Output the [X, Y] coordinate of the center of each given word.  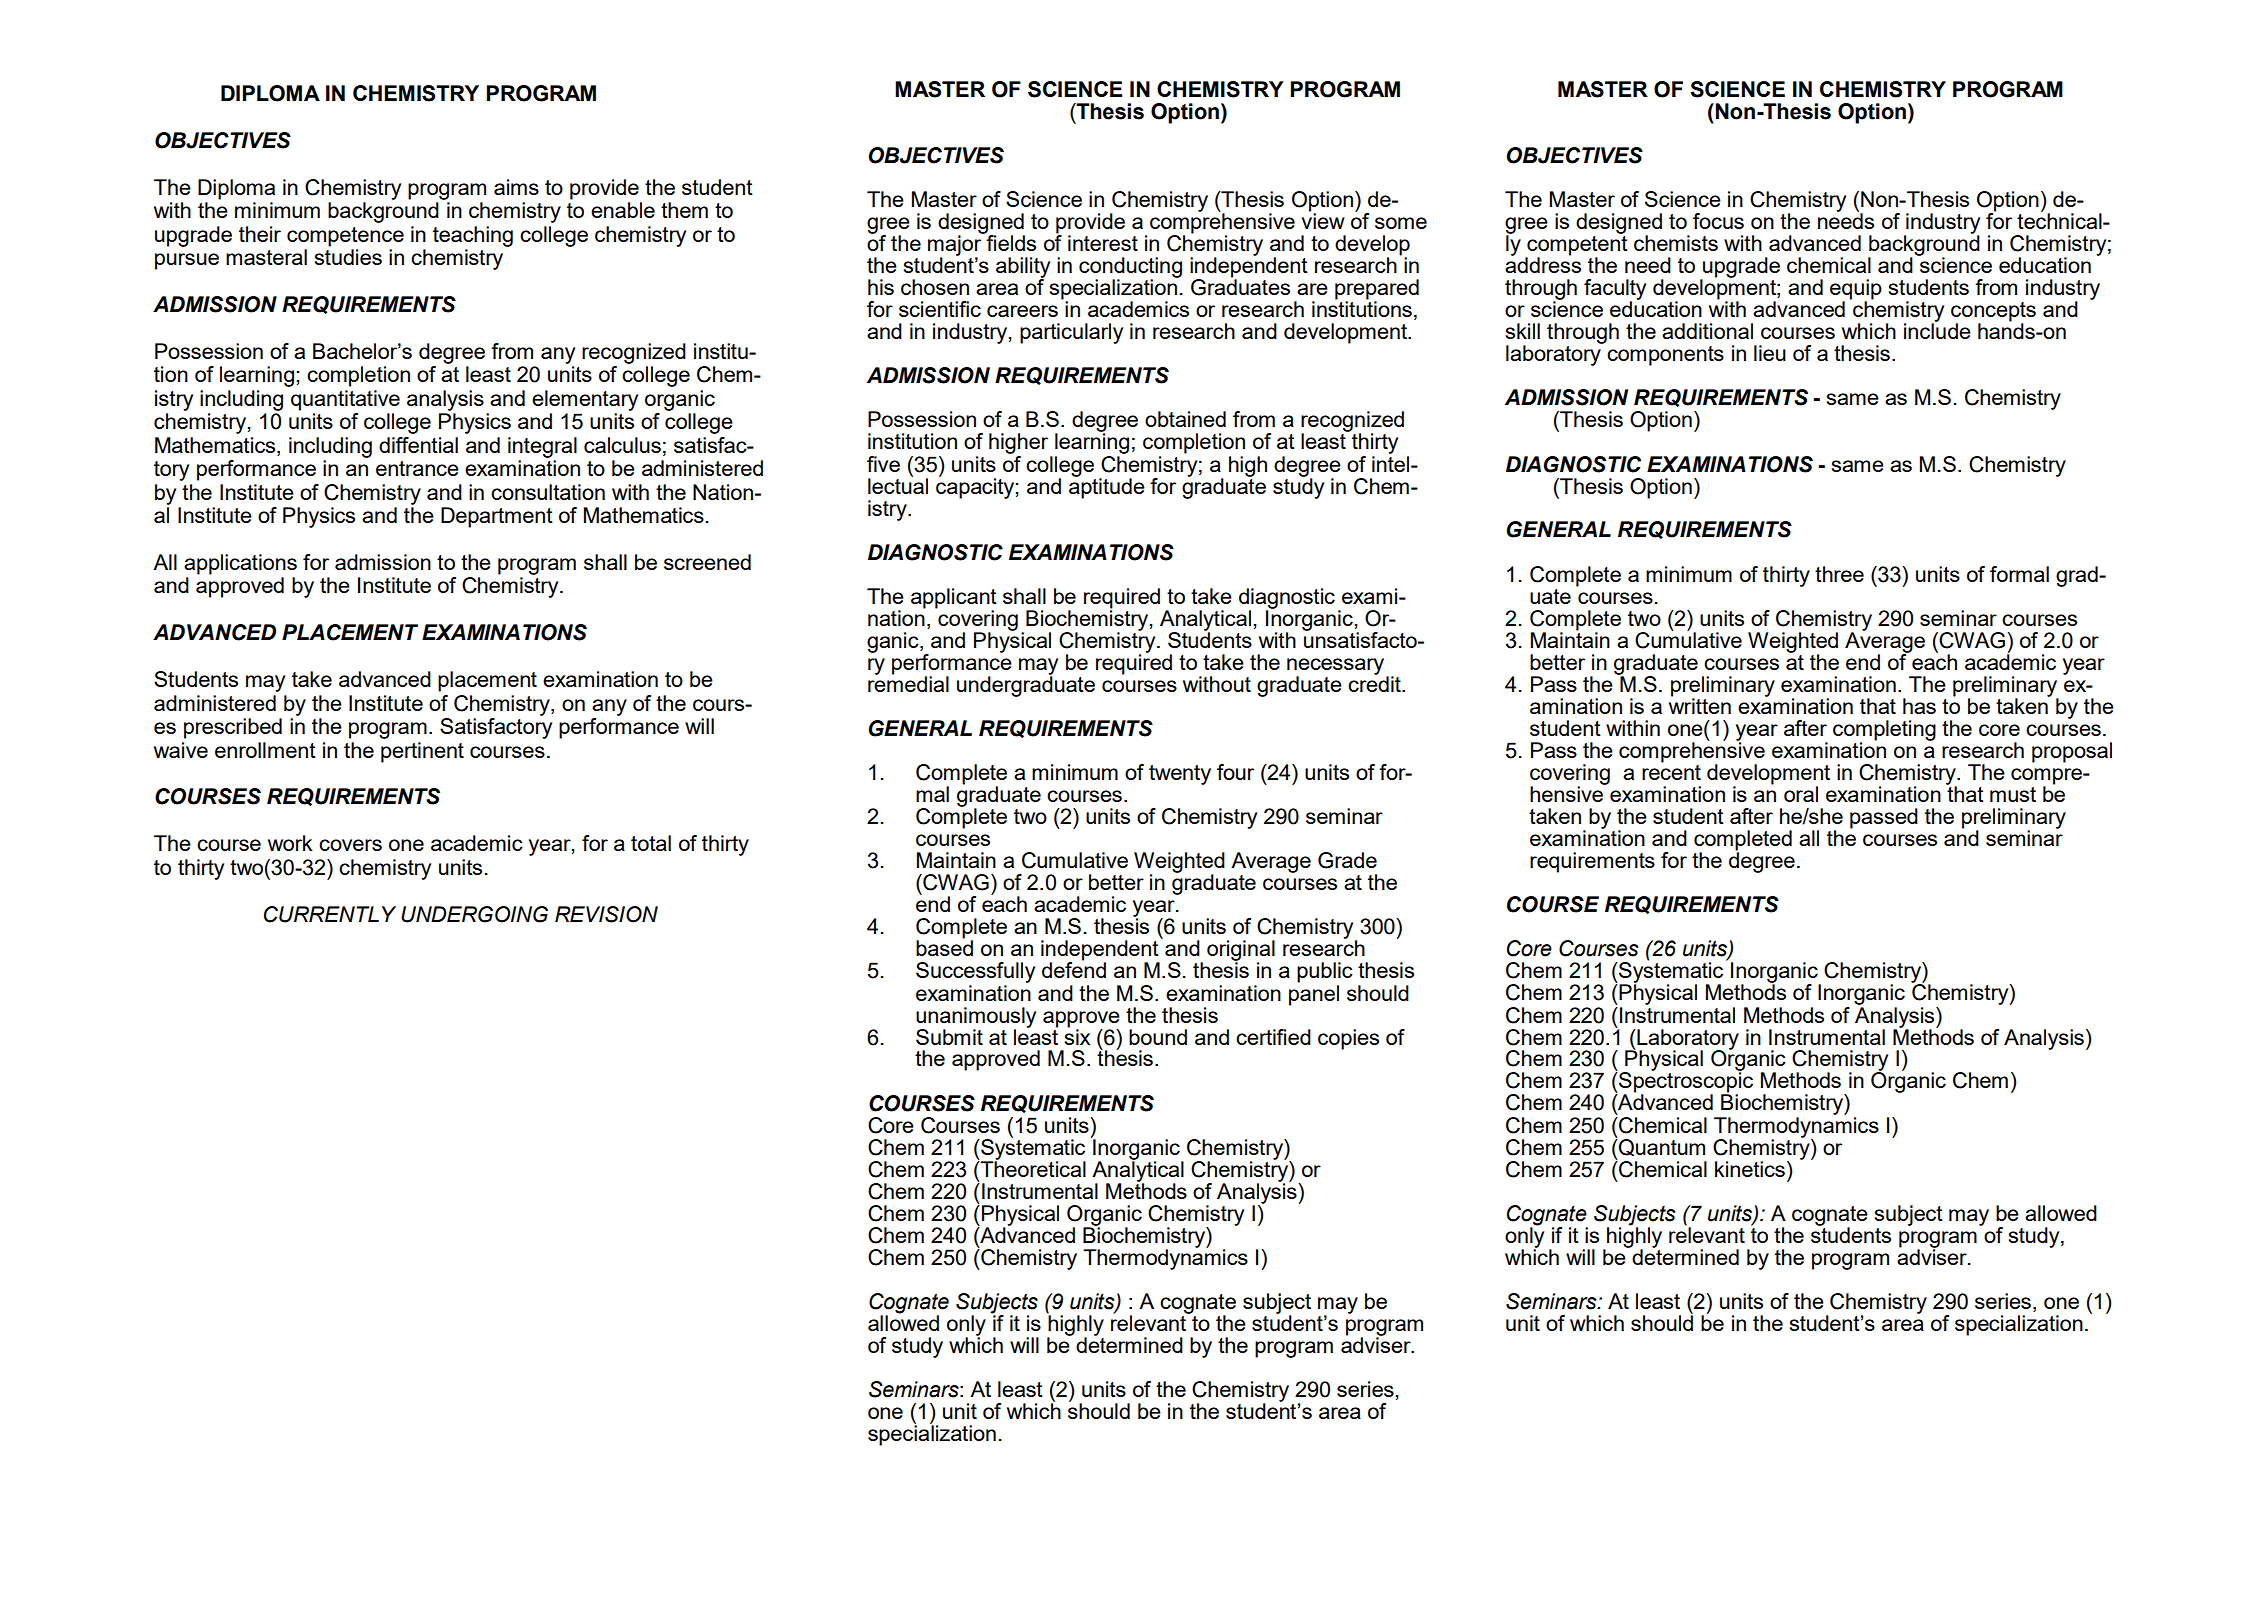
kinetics [1750, 1169]
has [1919, 706]
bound [1158, 1037]
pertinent [422, 752]
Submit [949, 1037]
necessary [1337, 667]
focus [1718, 221]
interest [1103, 243]
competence [345, 237]
